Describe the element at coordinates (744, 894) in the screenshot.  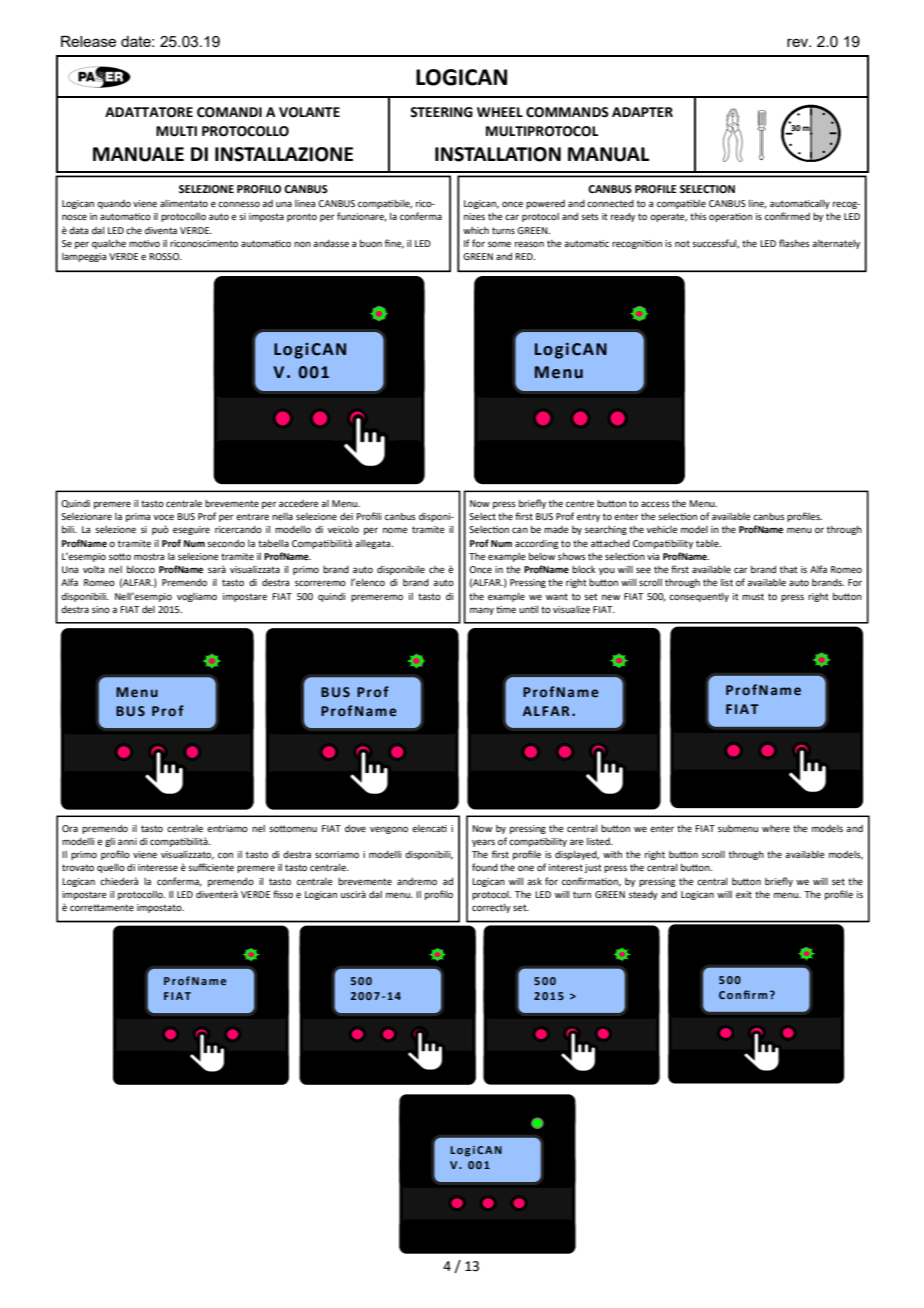
I see `exit` at that location.
